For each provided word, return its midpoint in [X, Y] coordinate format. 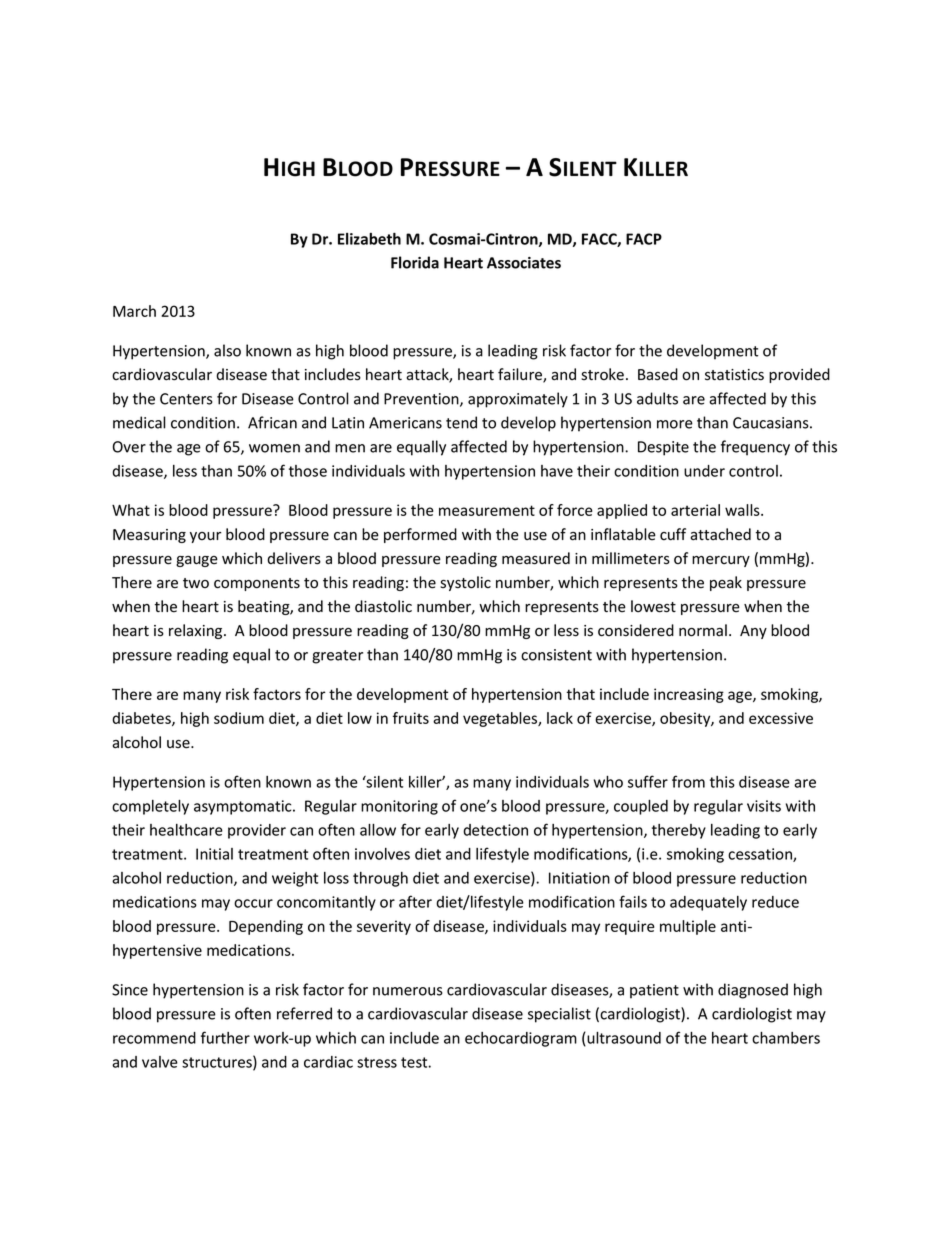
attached [720, 534]
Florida [415, 262]
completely [150, 807]
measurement [487, 510]
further [225, 1037]
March [134, 311]
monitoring [399, 807]
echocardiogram [521, 1039]
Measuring [149, 536]
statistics [734, 375]
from [688, 781]
